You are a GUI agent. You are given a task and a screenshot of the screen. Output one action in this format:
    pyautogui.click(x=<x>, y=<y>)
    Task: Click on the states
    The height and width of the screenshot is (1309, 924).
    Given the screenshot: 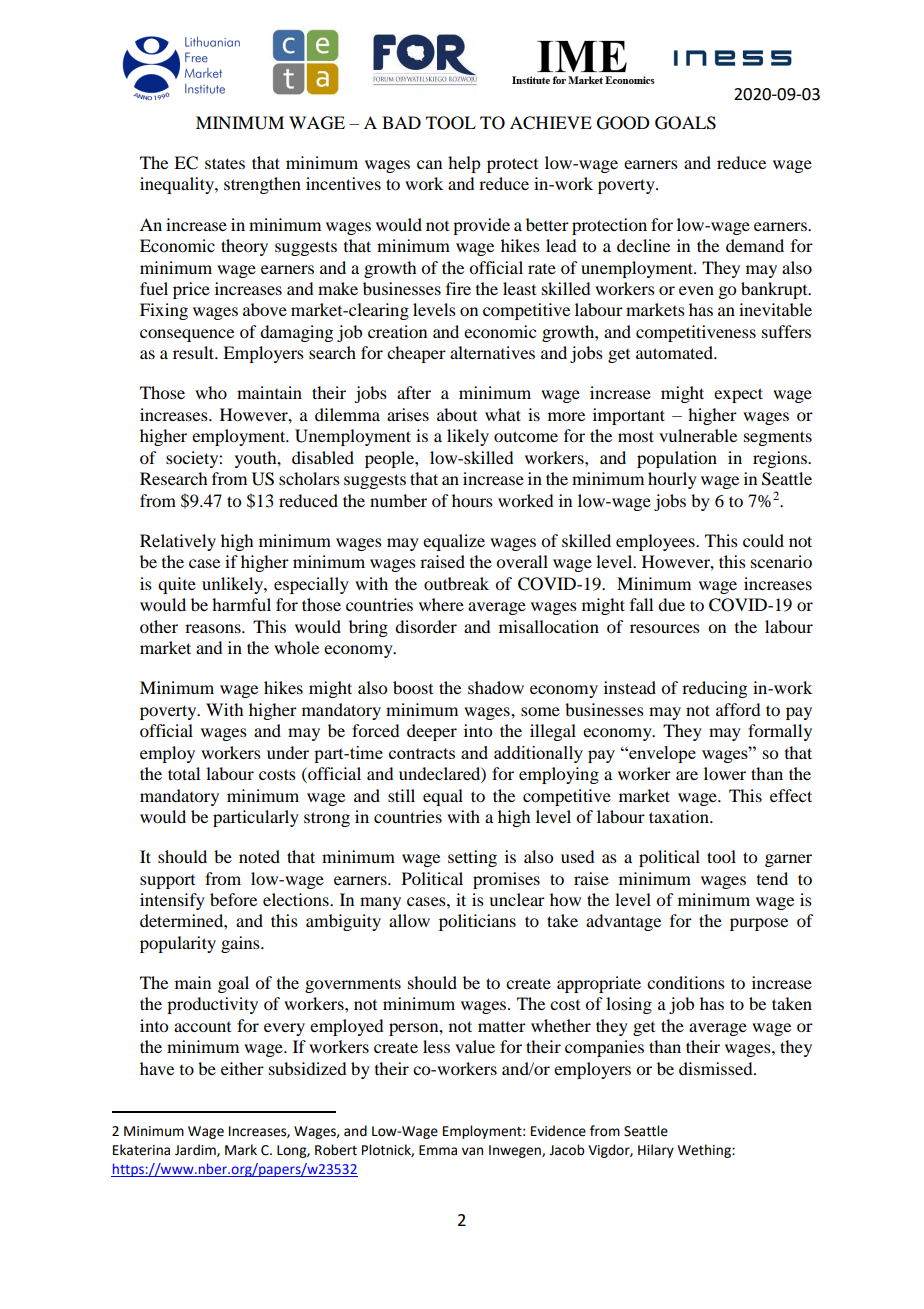 What is the action you would take?
    pyautogui.click(x=225, y=163)
